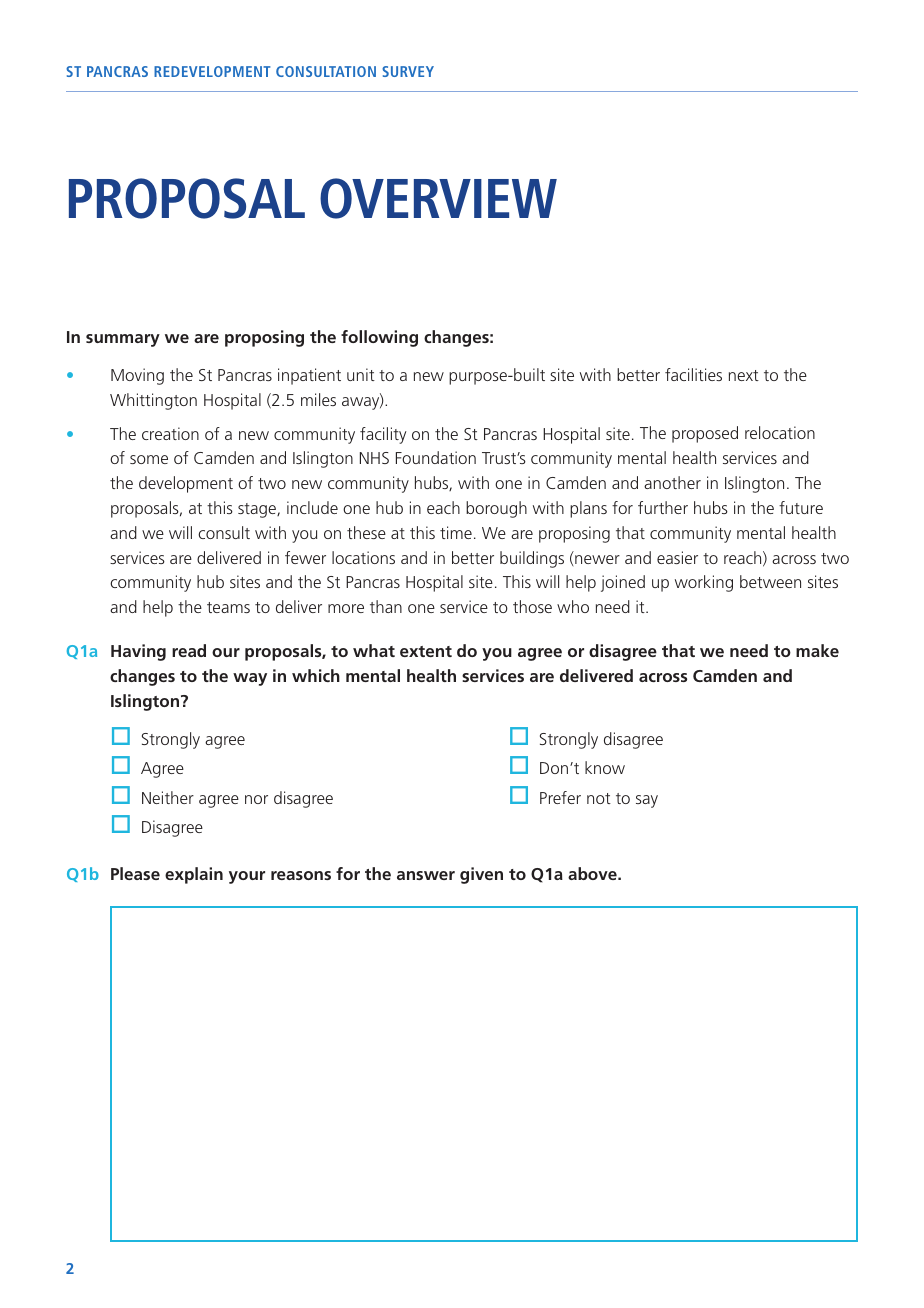  Describe the element at coordinates (481, 875) in the screenshot. I see `given` at that location.
